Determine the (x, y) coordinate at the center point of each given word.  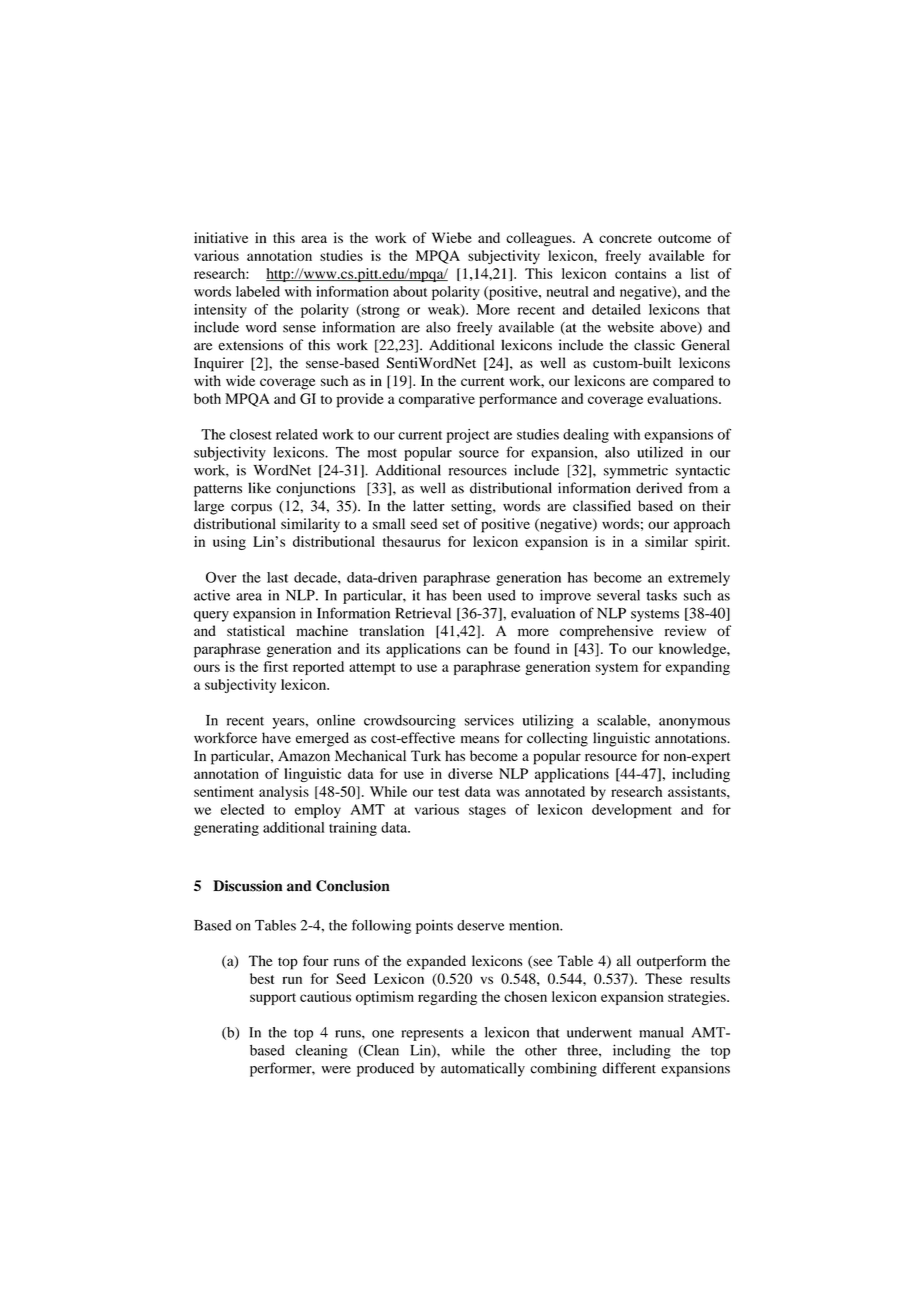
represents (433, 1035)
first (276, 666)
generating (226, 829)
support (273, 999)
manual (661, 1032)
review (685, 630)
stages (487, 812)
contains (640, 273)
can (477, 650)
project (468, 436)
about (410, 291)
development (632, 811)
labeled (258, 291)
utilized (660, 452)
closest (251, 434)
